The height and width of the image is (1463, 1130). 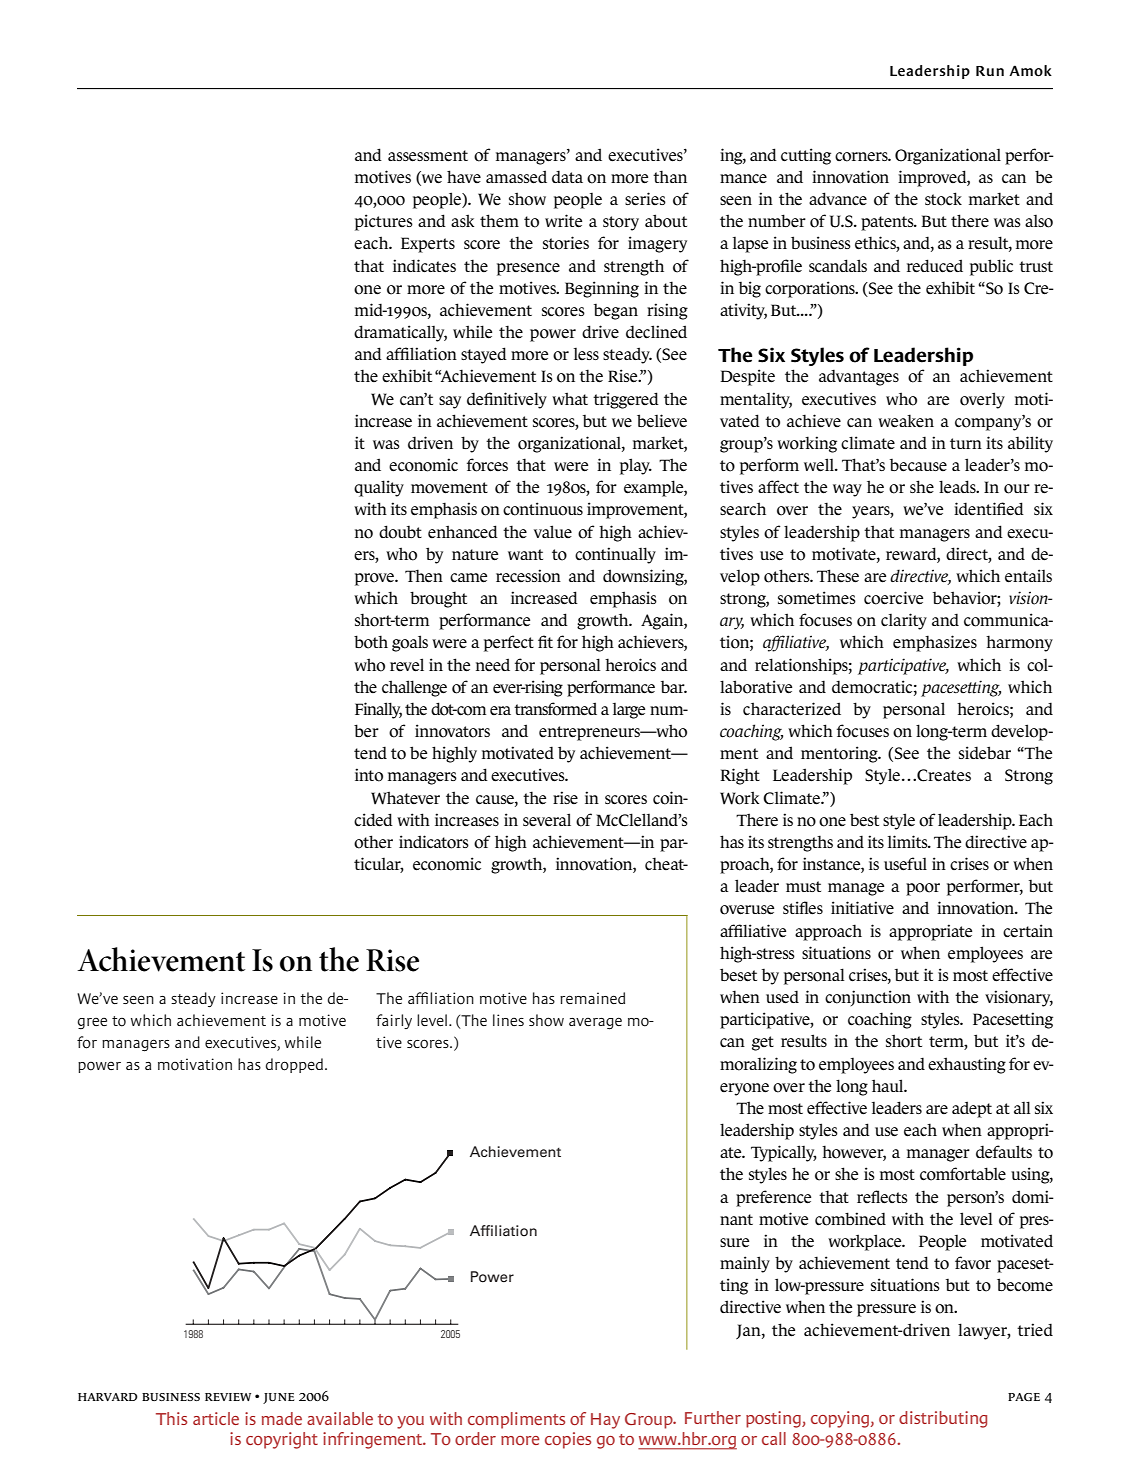 What do you see at coordinates (841, 1419) in the image?
I see `copying` at bounding box center [841, 1419].
